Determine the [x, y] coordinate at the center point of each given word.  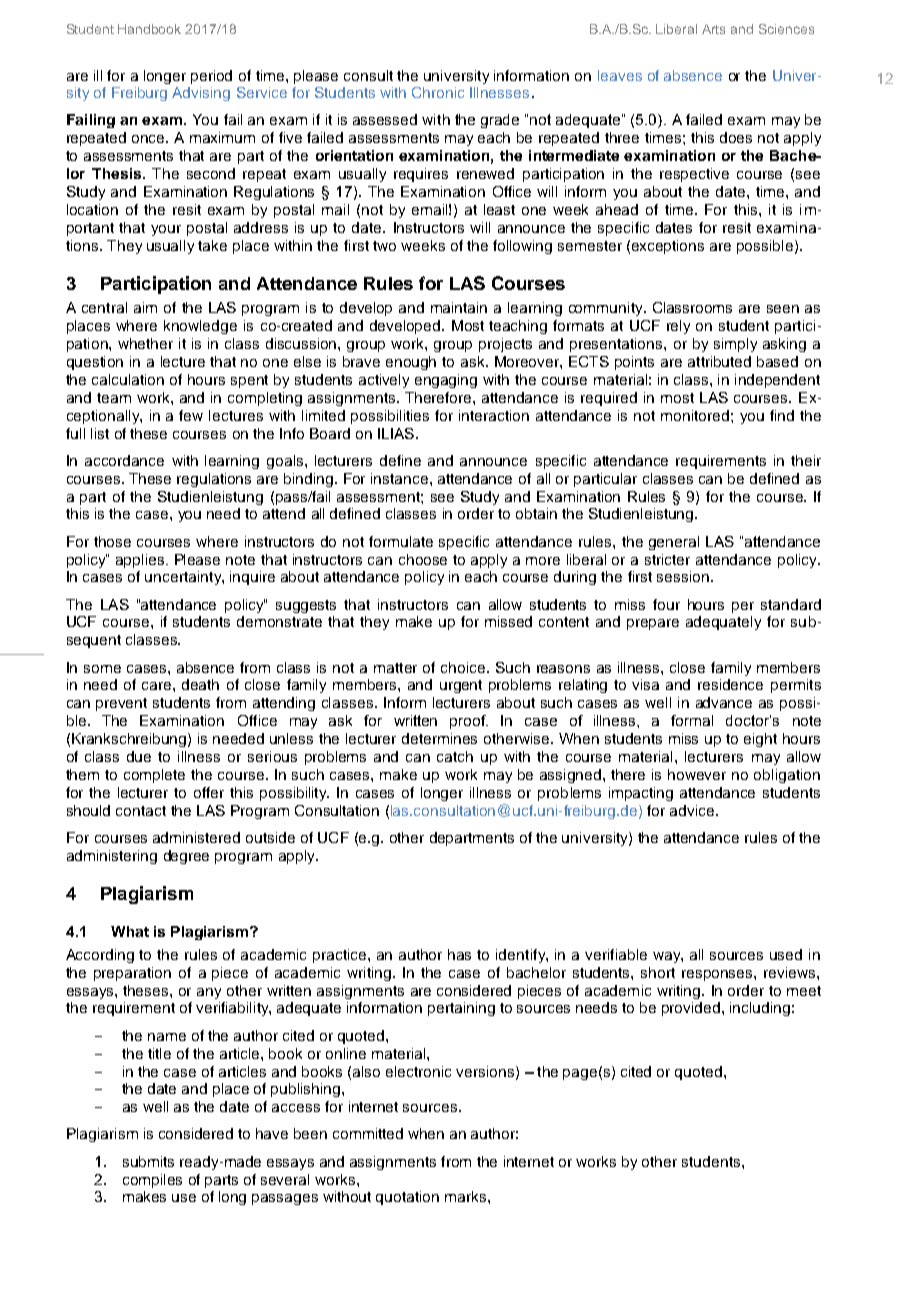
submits [148, 1161]
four [666, 604]
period [211, 77]
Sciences [786, 29]
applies [141, 561]
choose [423, 559]
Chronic [438, 92]
